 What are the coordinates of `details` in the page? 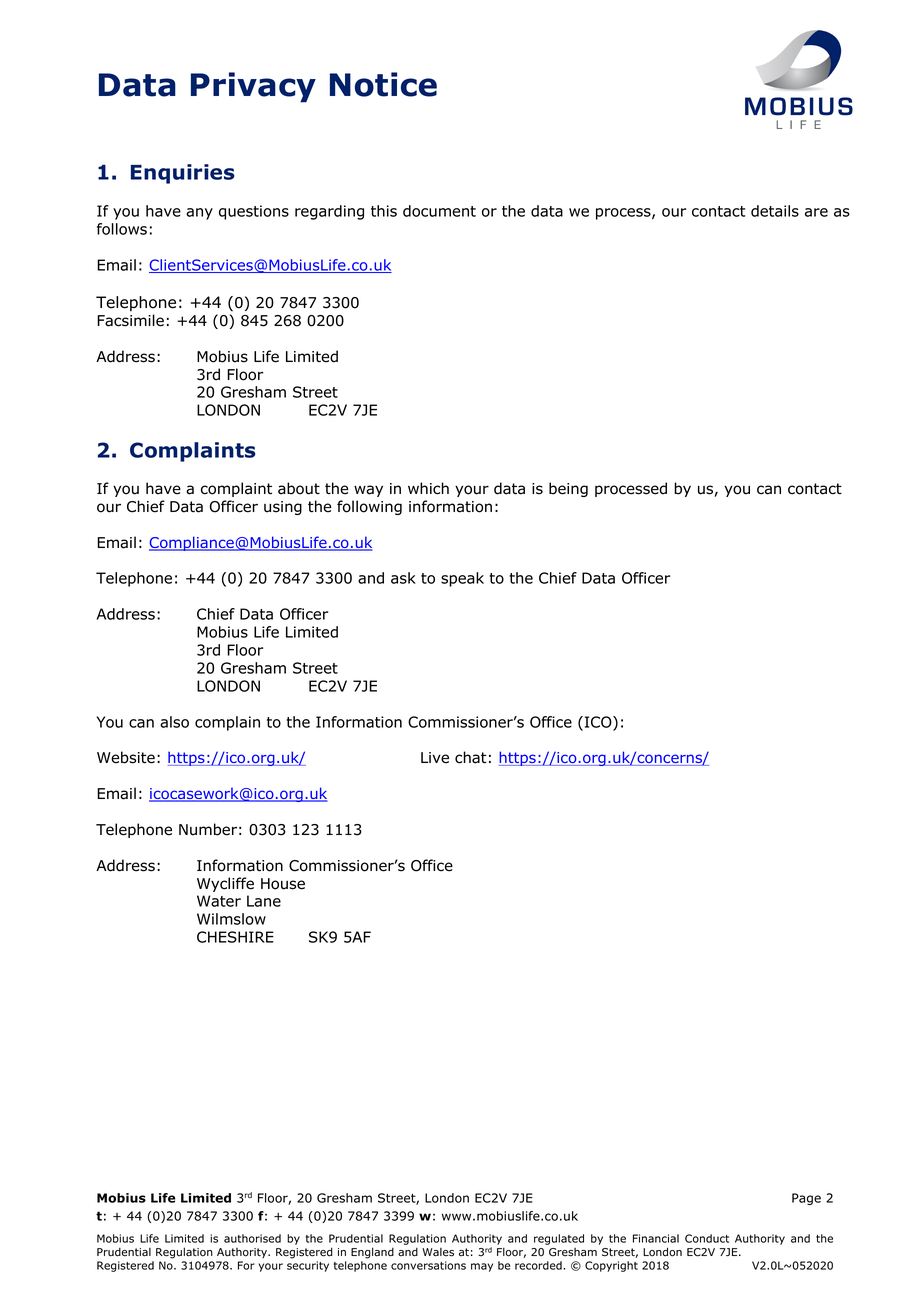 It's located at (775, 211).
